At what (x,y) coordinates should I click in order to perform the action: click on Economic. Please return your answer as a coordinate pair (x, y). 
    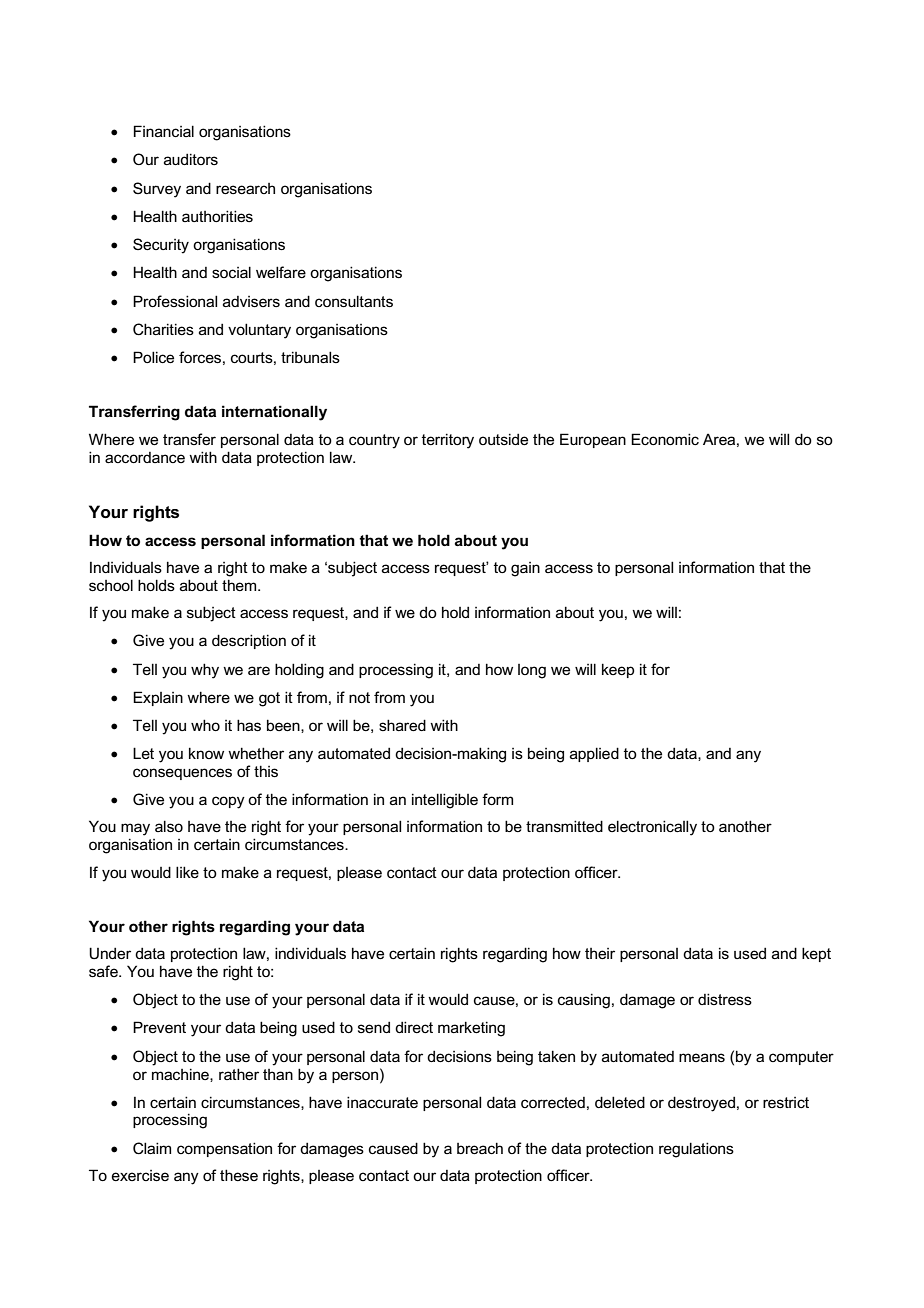
    Looking at the image, I should click on (665, 439).
